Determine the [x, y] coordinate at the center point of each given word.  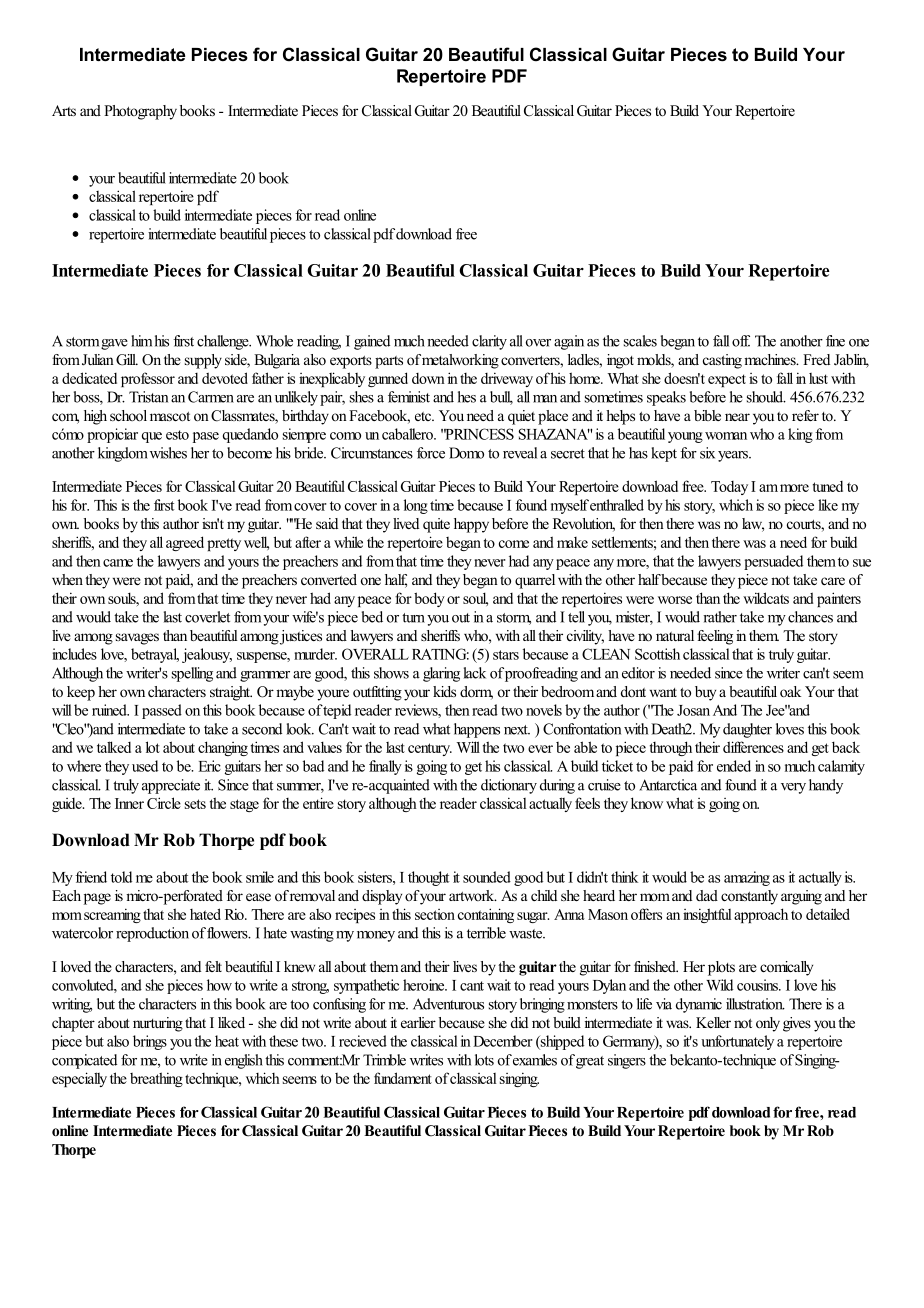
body [429, 599]
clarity [489, 342]
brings [150, 1042]
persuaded [773, 562]
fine [835, 341]
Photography [140, 112]
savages [137, 639]
